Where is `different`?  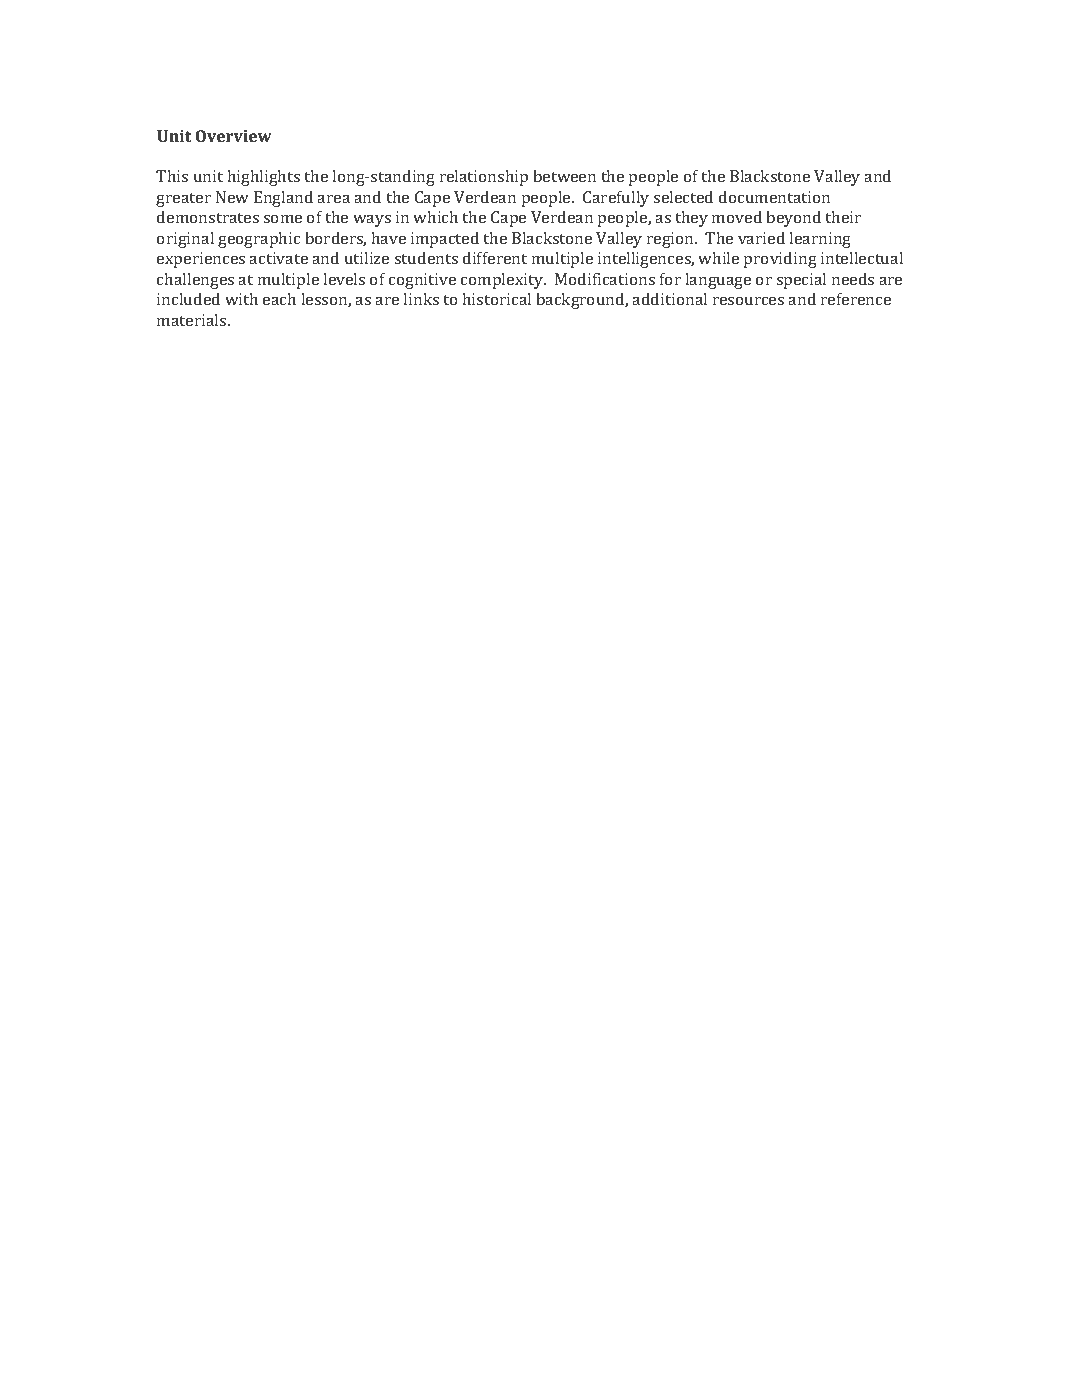
different is located at coordinates (495, 257).
